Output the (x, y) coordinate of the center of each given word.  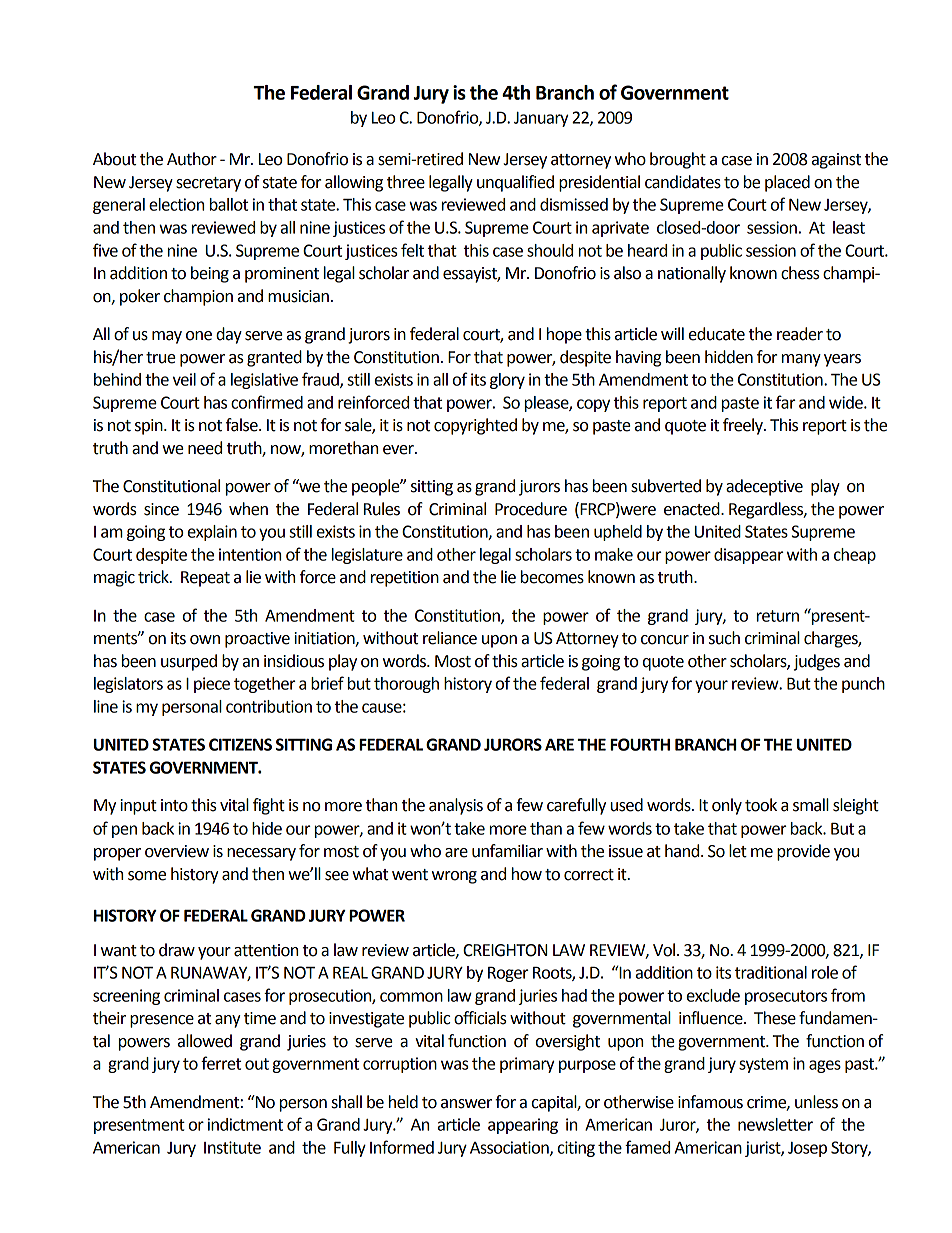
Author (192, 159)
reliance (450, 638)
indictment (245, 1124)
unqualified (515, 183)
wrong (454, 877)
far (786, 402)
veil (184, 379)
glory (507, 381)
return (778, 616)
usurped (189, 662)
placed (787, 183)
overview (177, 851)
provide (803, 852)
